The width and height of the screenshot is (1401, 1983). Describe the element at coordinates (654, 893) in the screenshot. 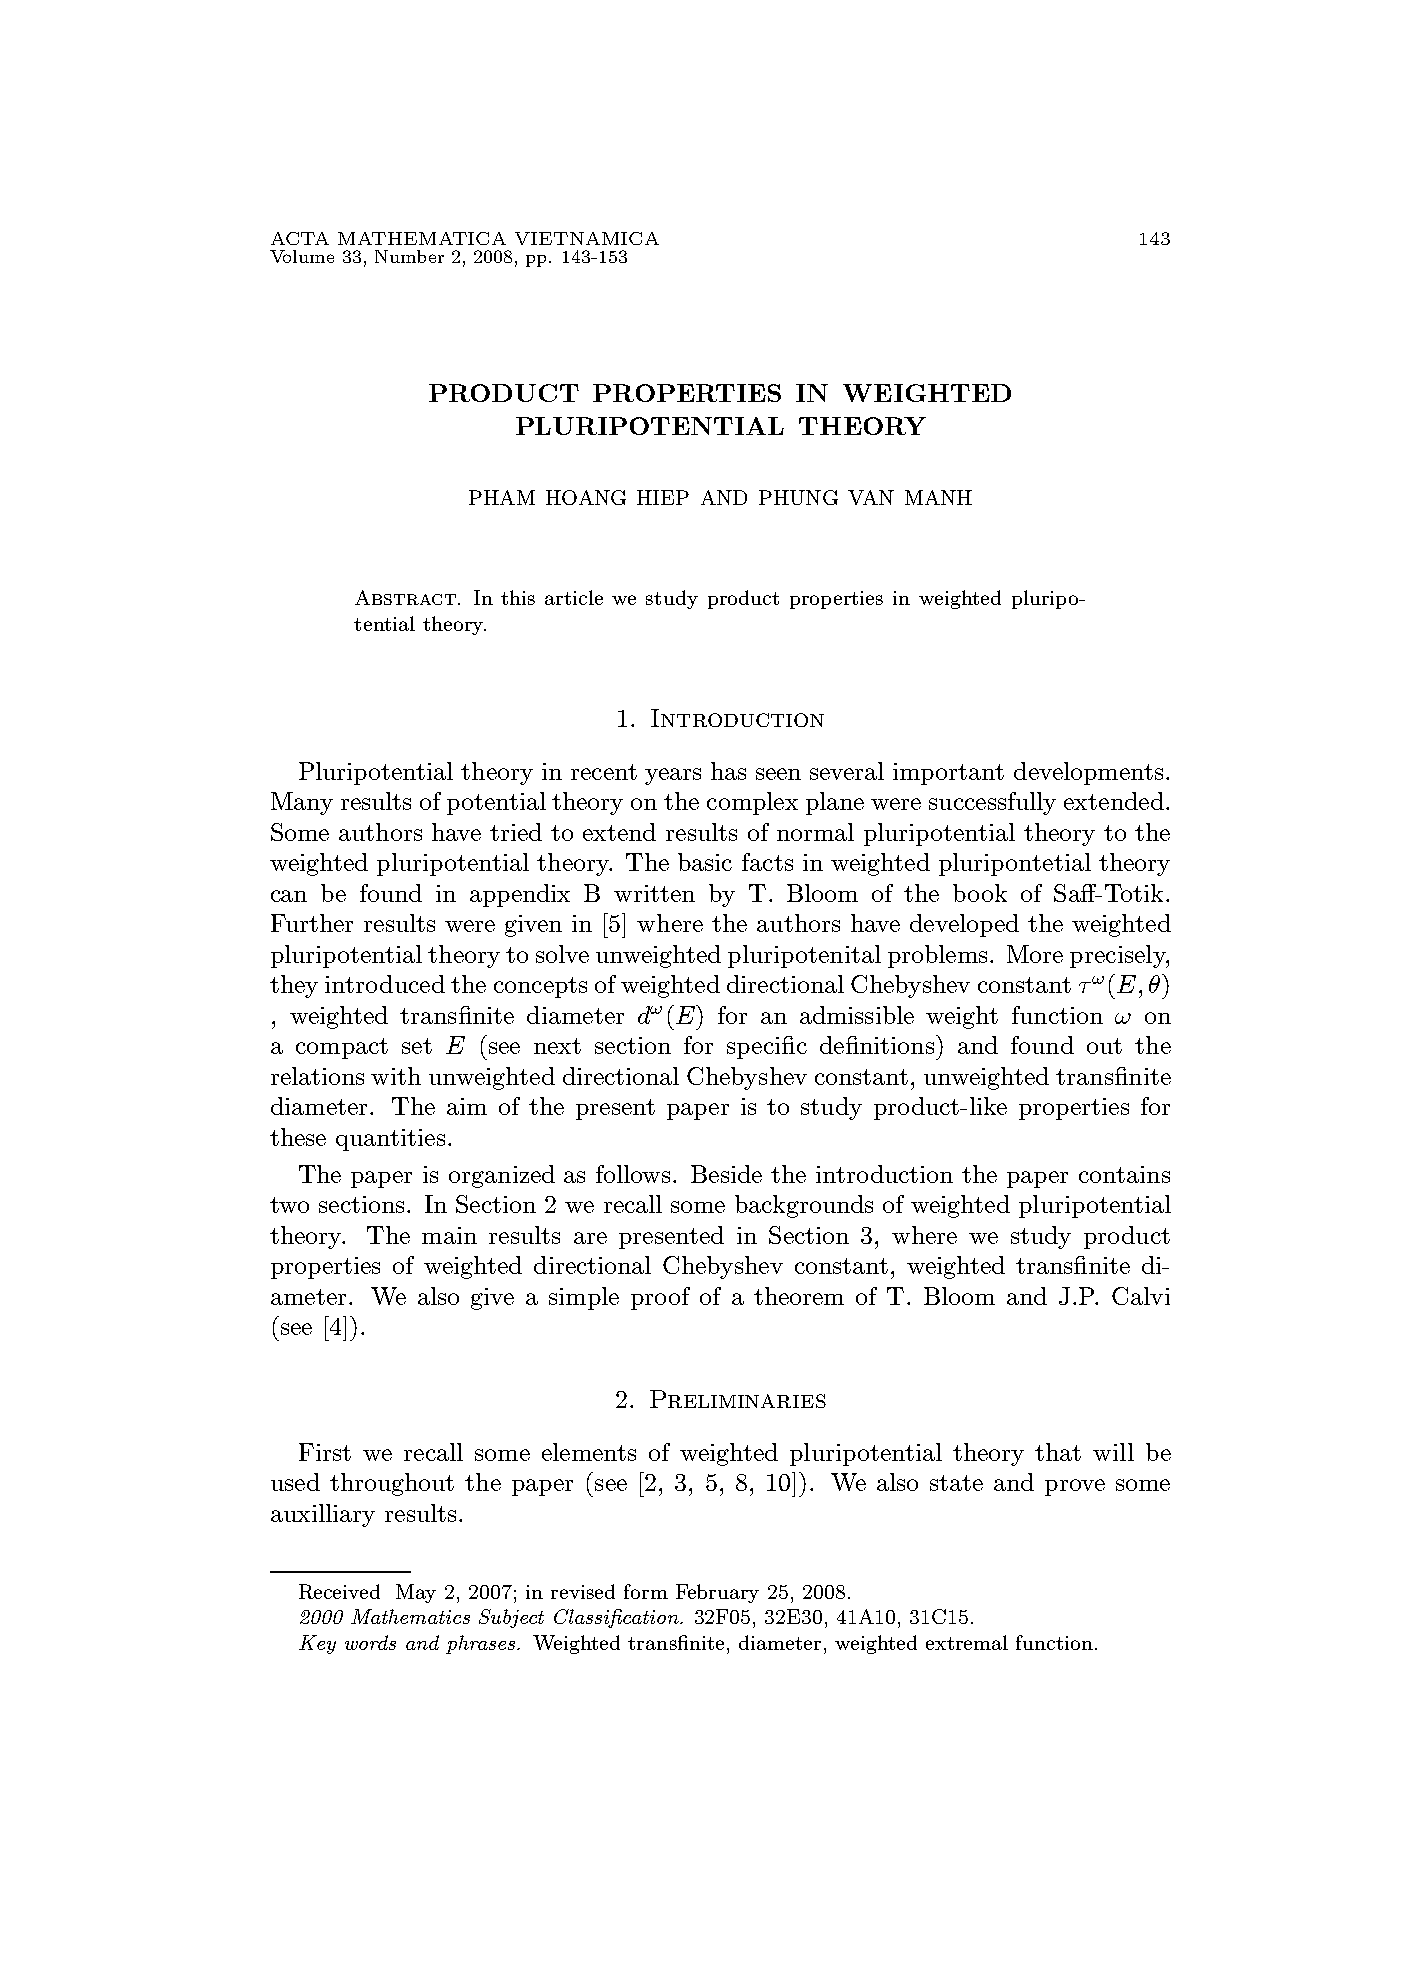

I see `written` at that location.
